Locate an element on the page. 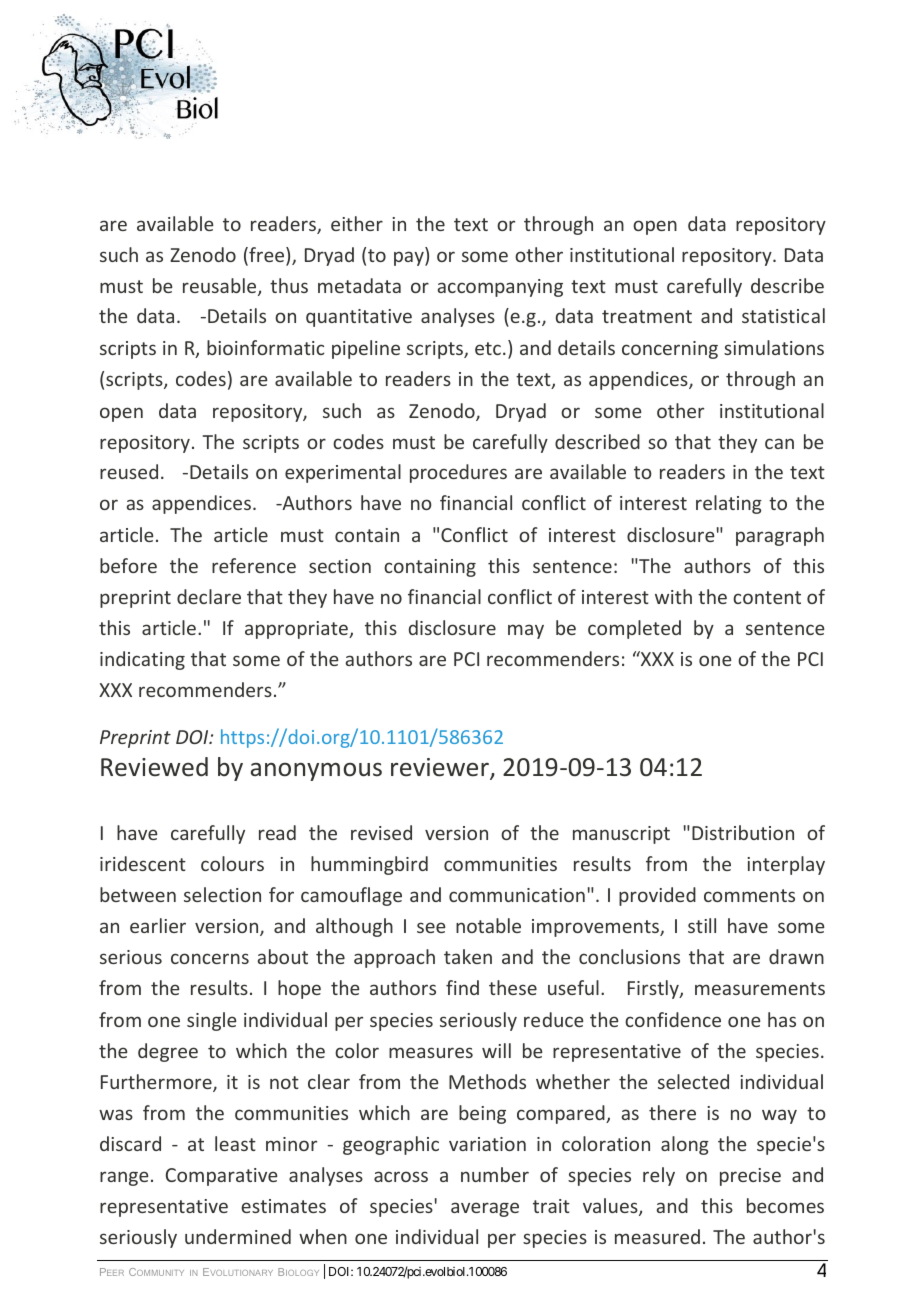  procedures is located at coordinates (458, 473).
